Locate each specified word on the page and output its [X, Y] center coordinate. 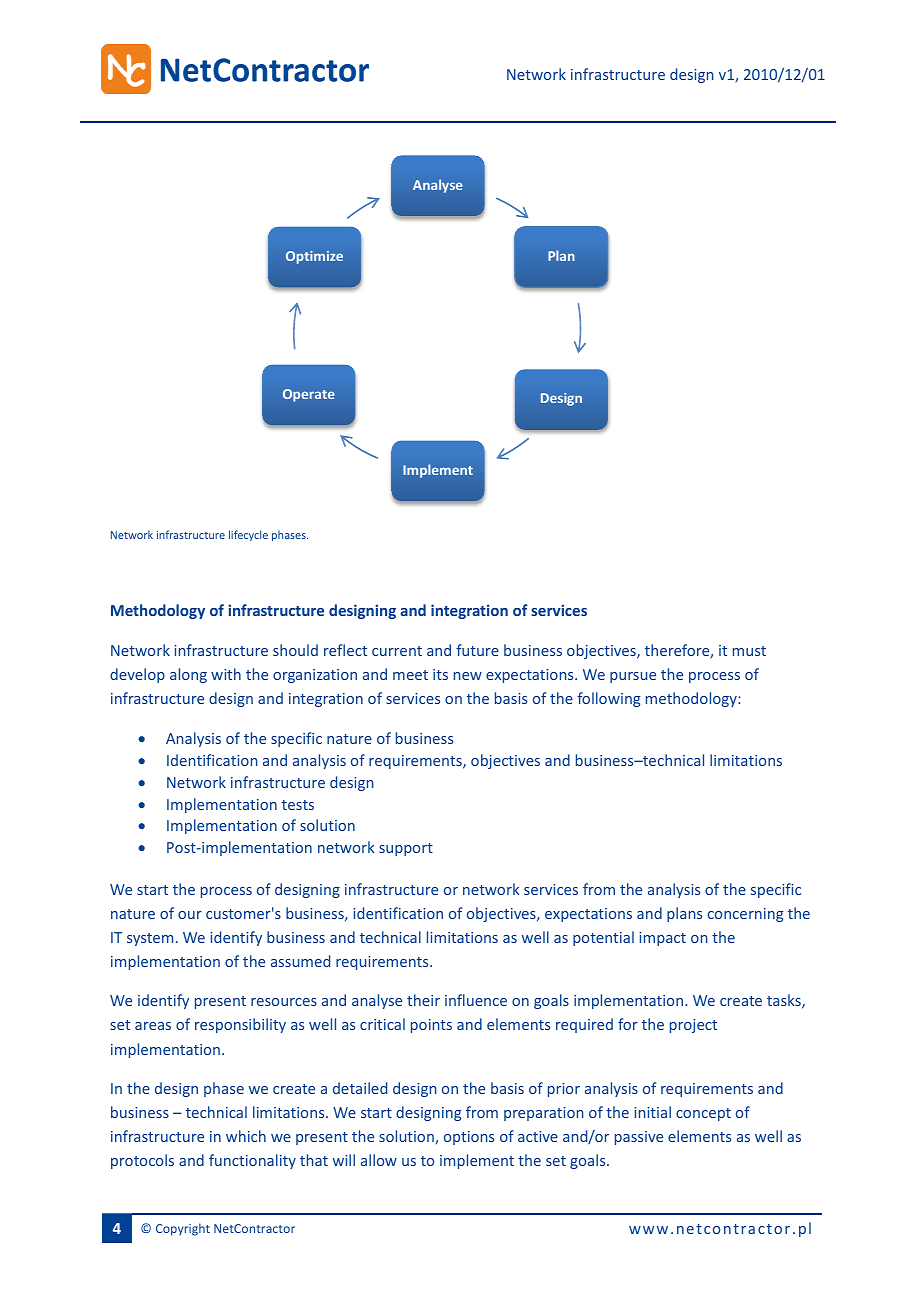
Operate [309, 395]
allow [379, 1160]
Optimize [314, 257]
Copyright [183, 1229]
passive [639, 1138]
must [749, 651]
